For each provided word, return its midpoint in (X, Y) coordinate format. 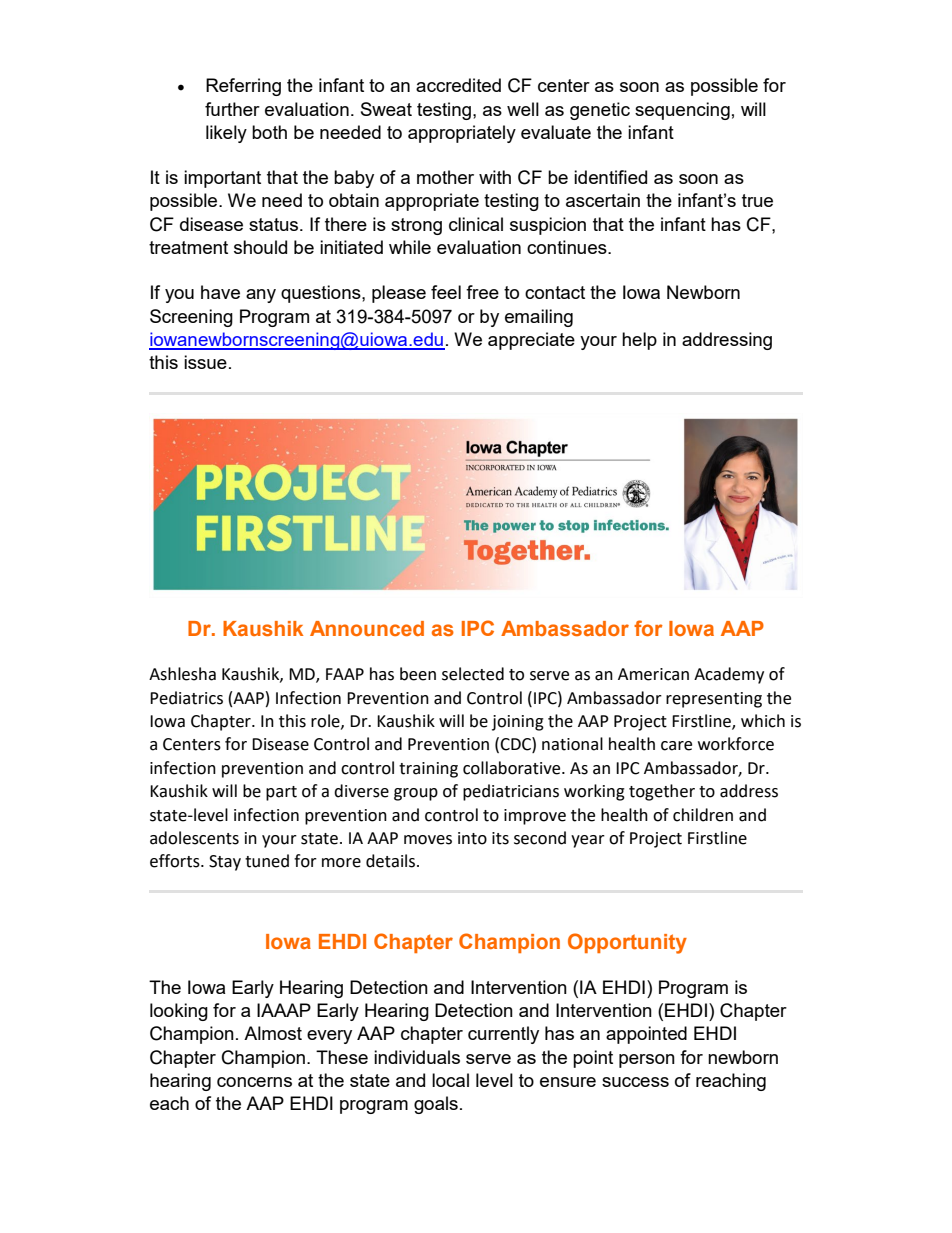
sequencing (682, 111)
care (676, 746)
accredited (458, 85)
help (639, 341)
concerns (254, 1082)
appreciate (531, 341)
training (428, 770)
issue (205, 362)
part (281, 793)
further (232, 109)
